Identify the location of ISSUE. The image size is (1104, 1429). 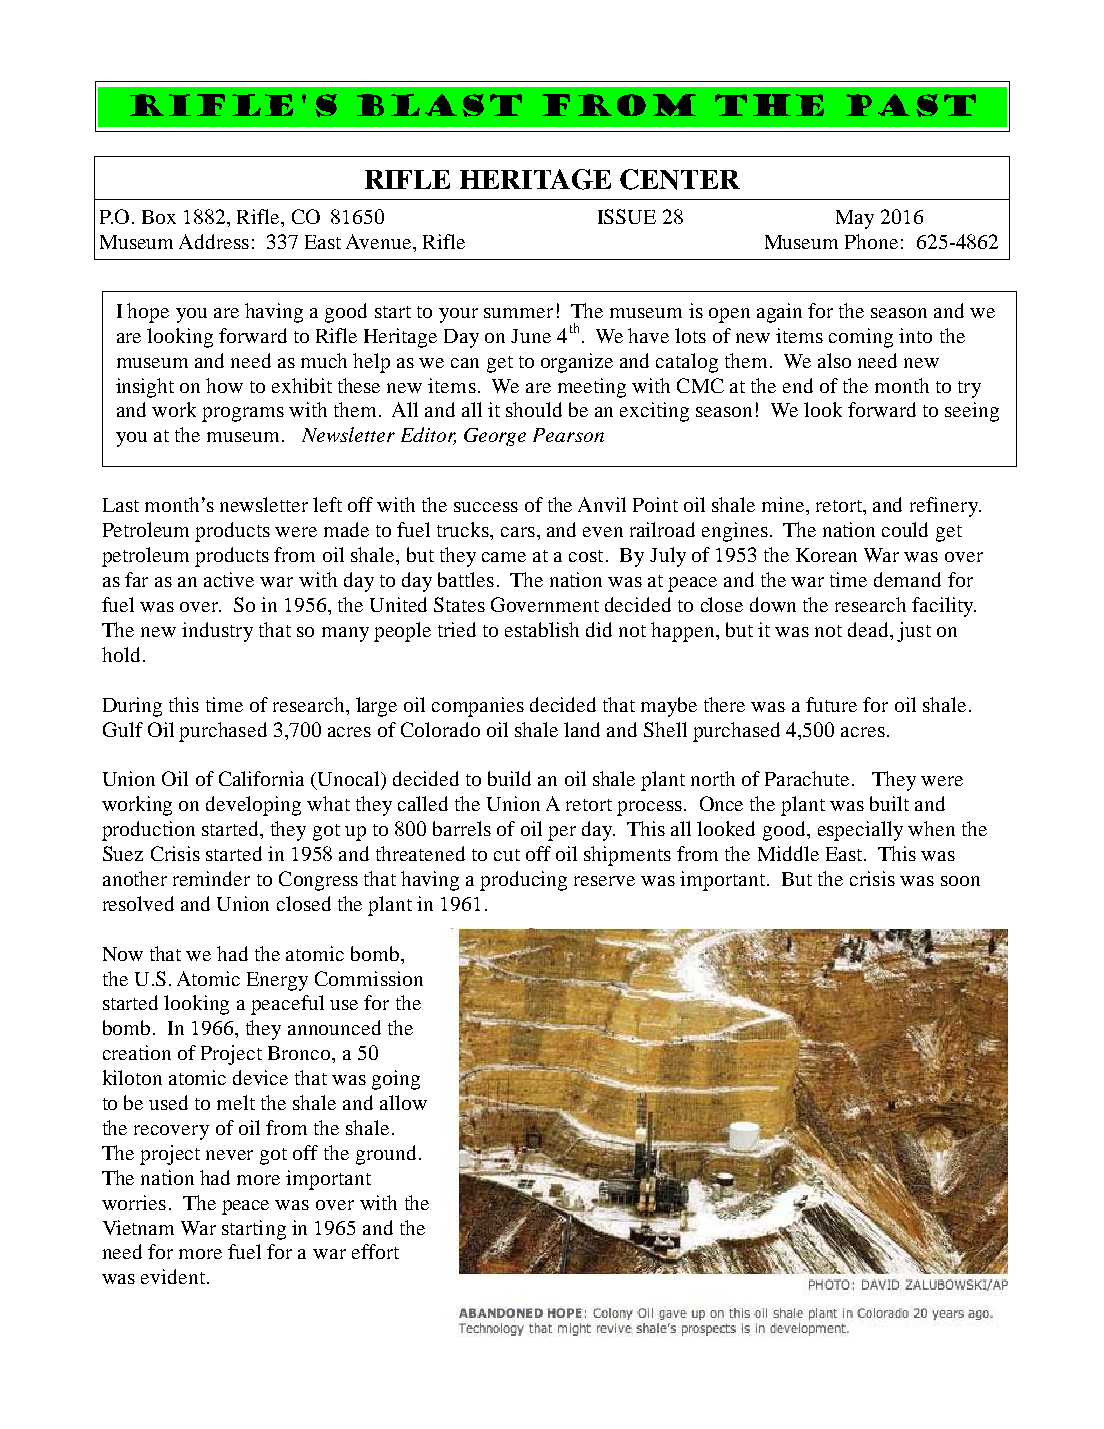
(627, 216).
